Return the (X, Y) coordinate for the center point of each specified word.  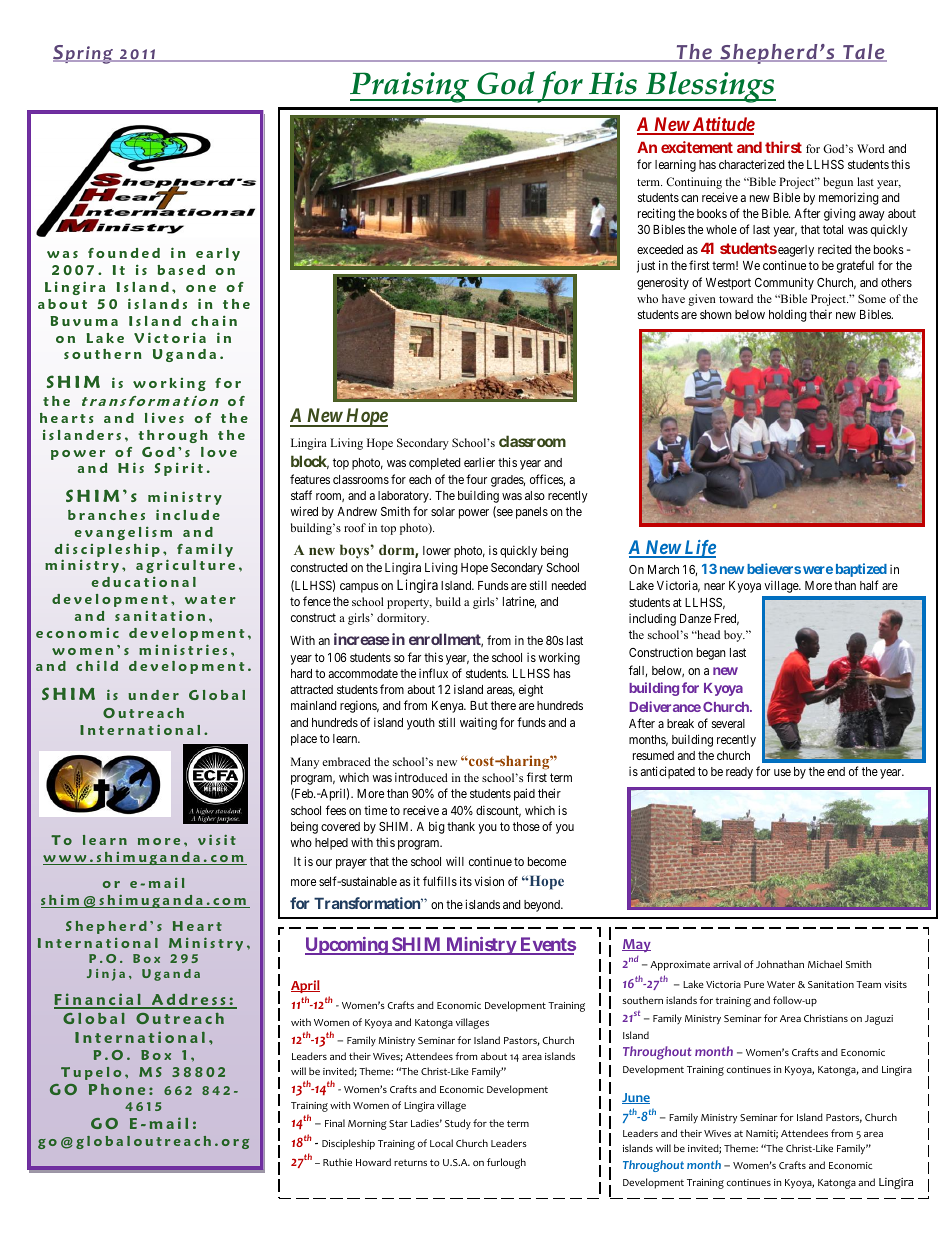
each (420, 479)
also (535, 495)
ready (739, 773)
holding (788, 315)
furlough (506, 1163)
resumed (653, 755)
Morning (367, 1125)
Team (868, 984)
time (375, 810)
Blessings (710, 87)
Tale (864, 53)
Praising (410, 87)
